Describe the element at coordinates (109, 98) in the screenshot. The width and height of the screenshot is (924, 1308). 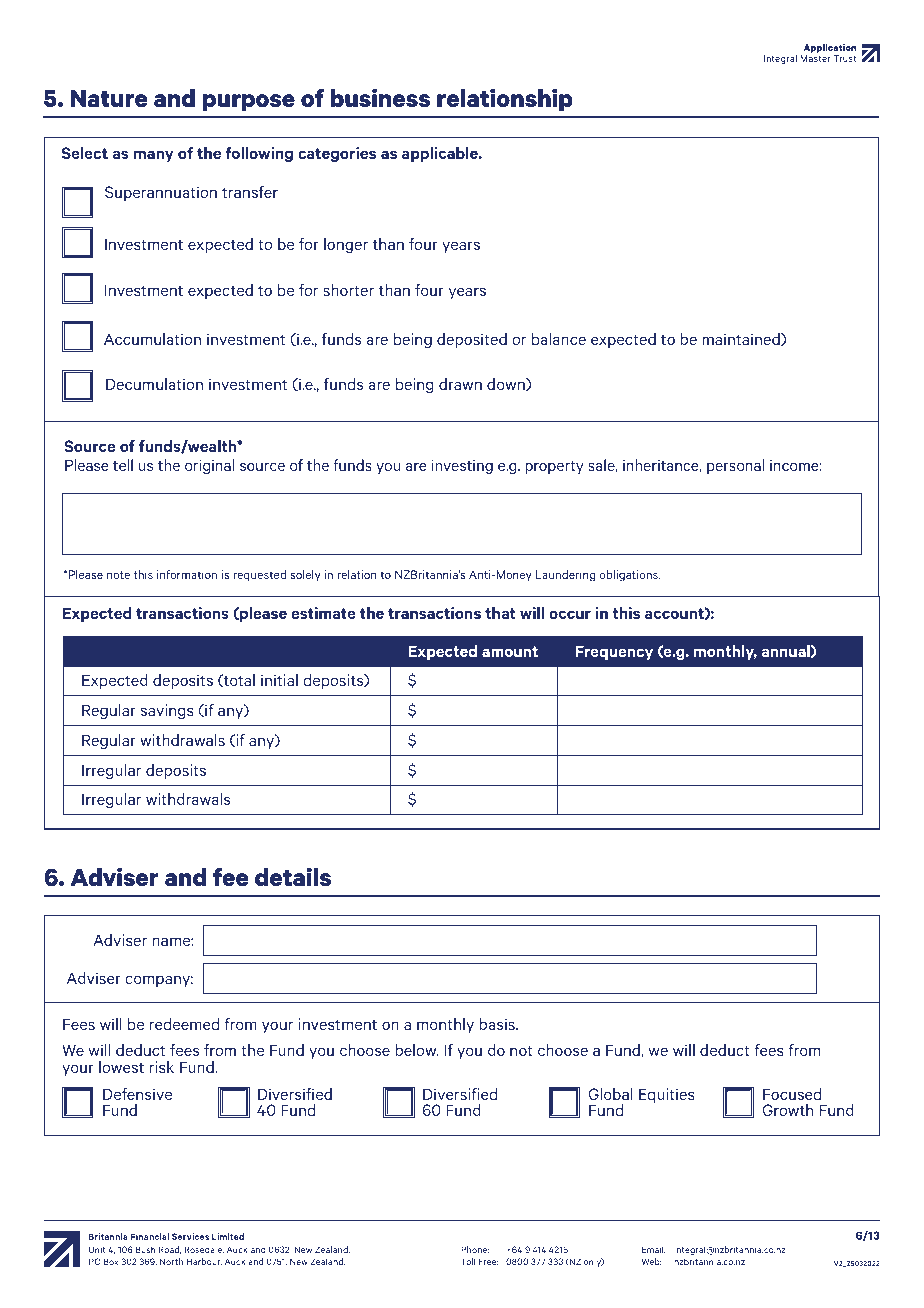
I see `Nature` at that location.
